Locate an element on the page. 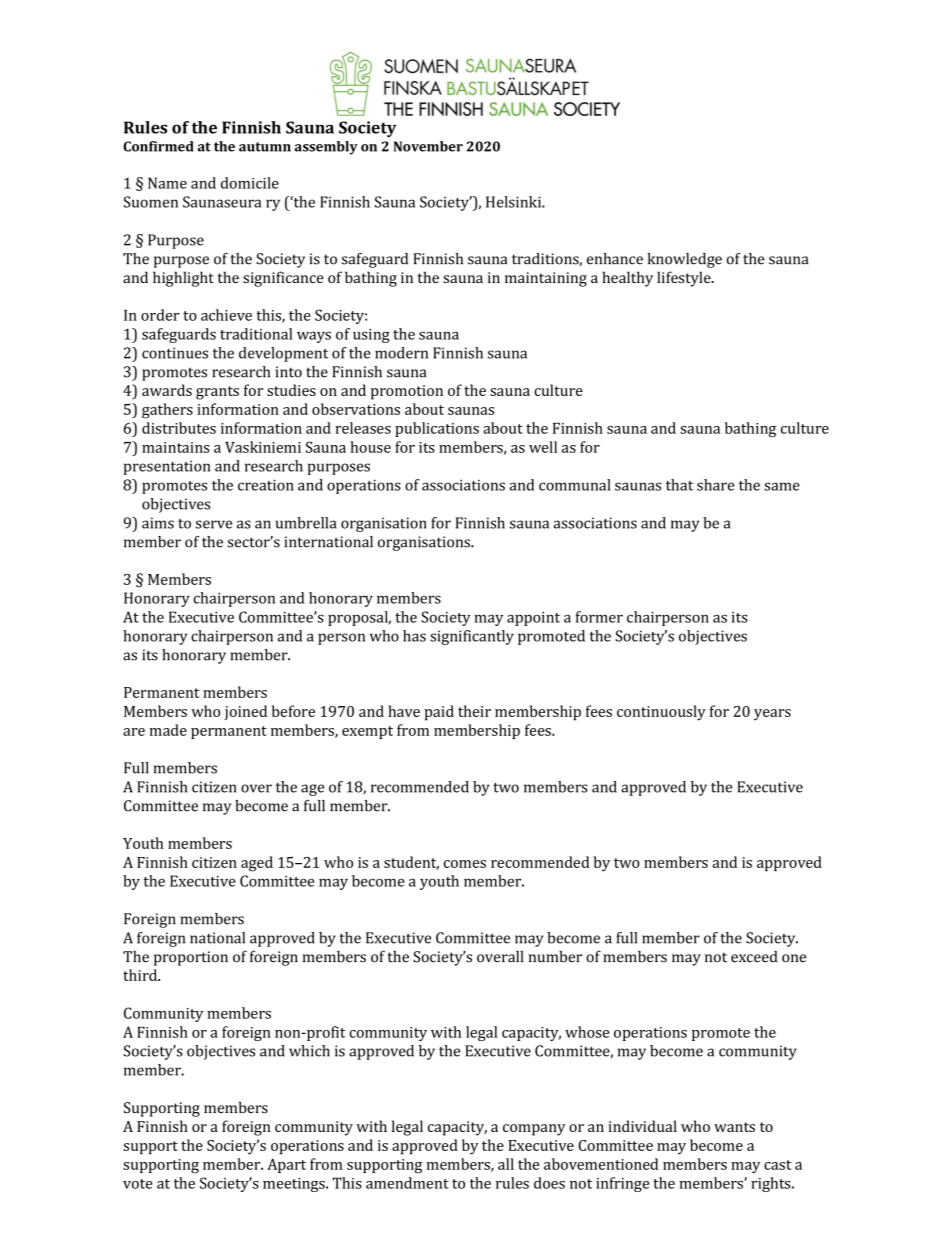 Image resolution: width=952 pixels, height=1233 pixels. November is located at coordinates (428, 146).
